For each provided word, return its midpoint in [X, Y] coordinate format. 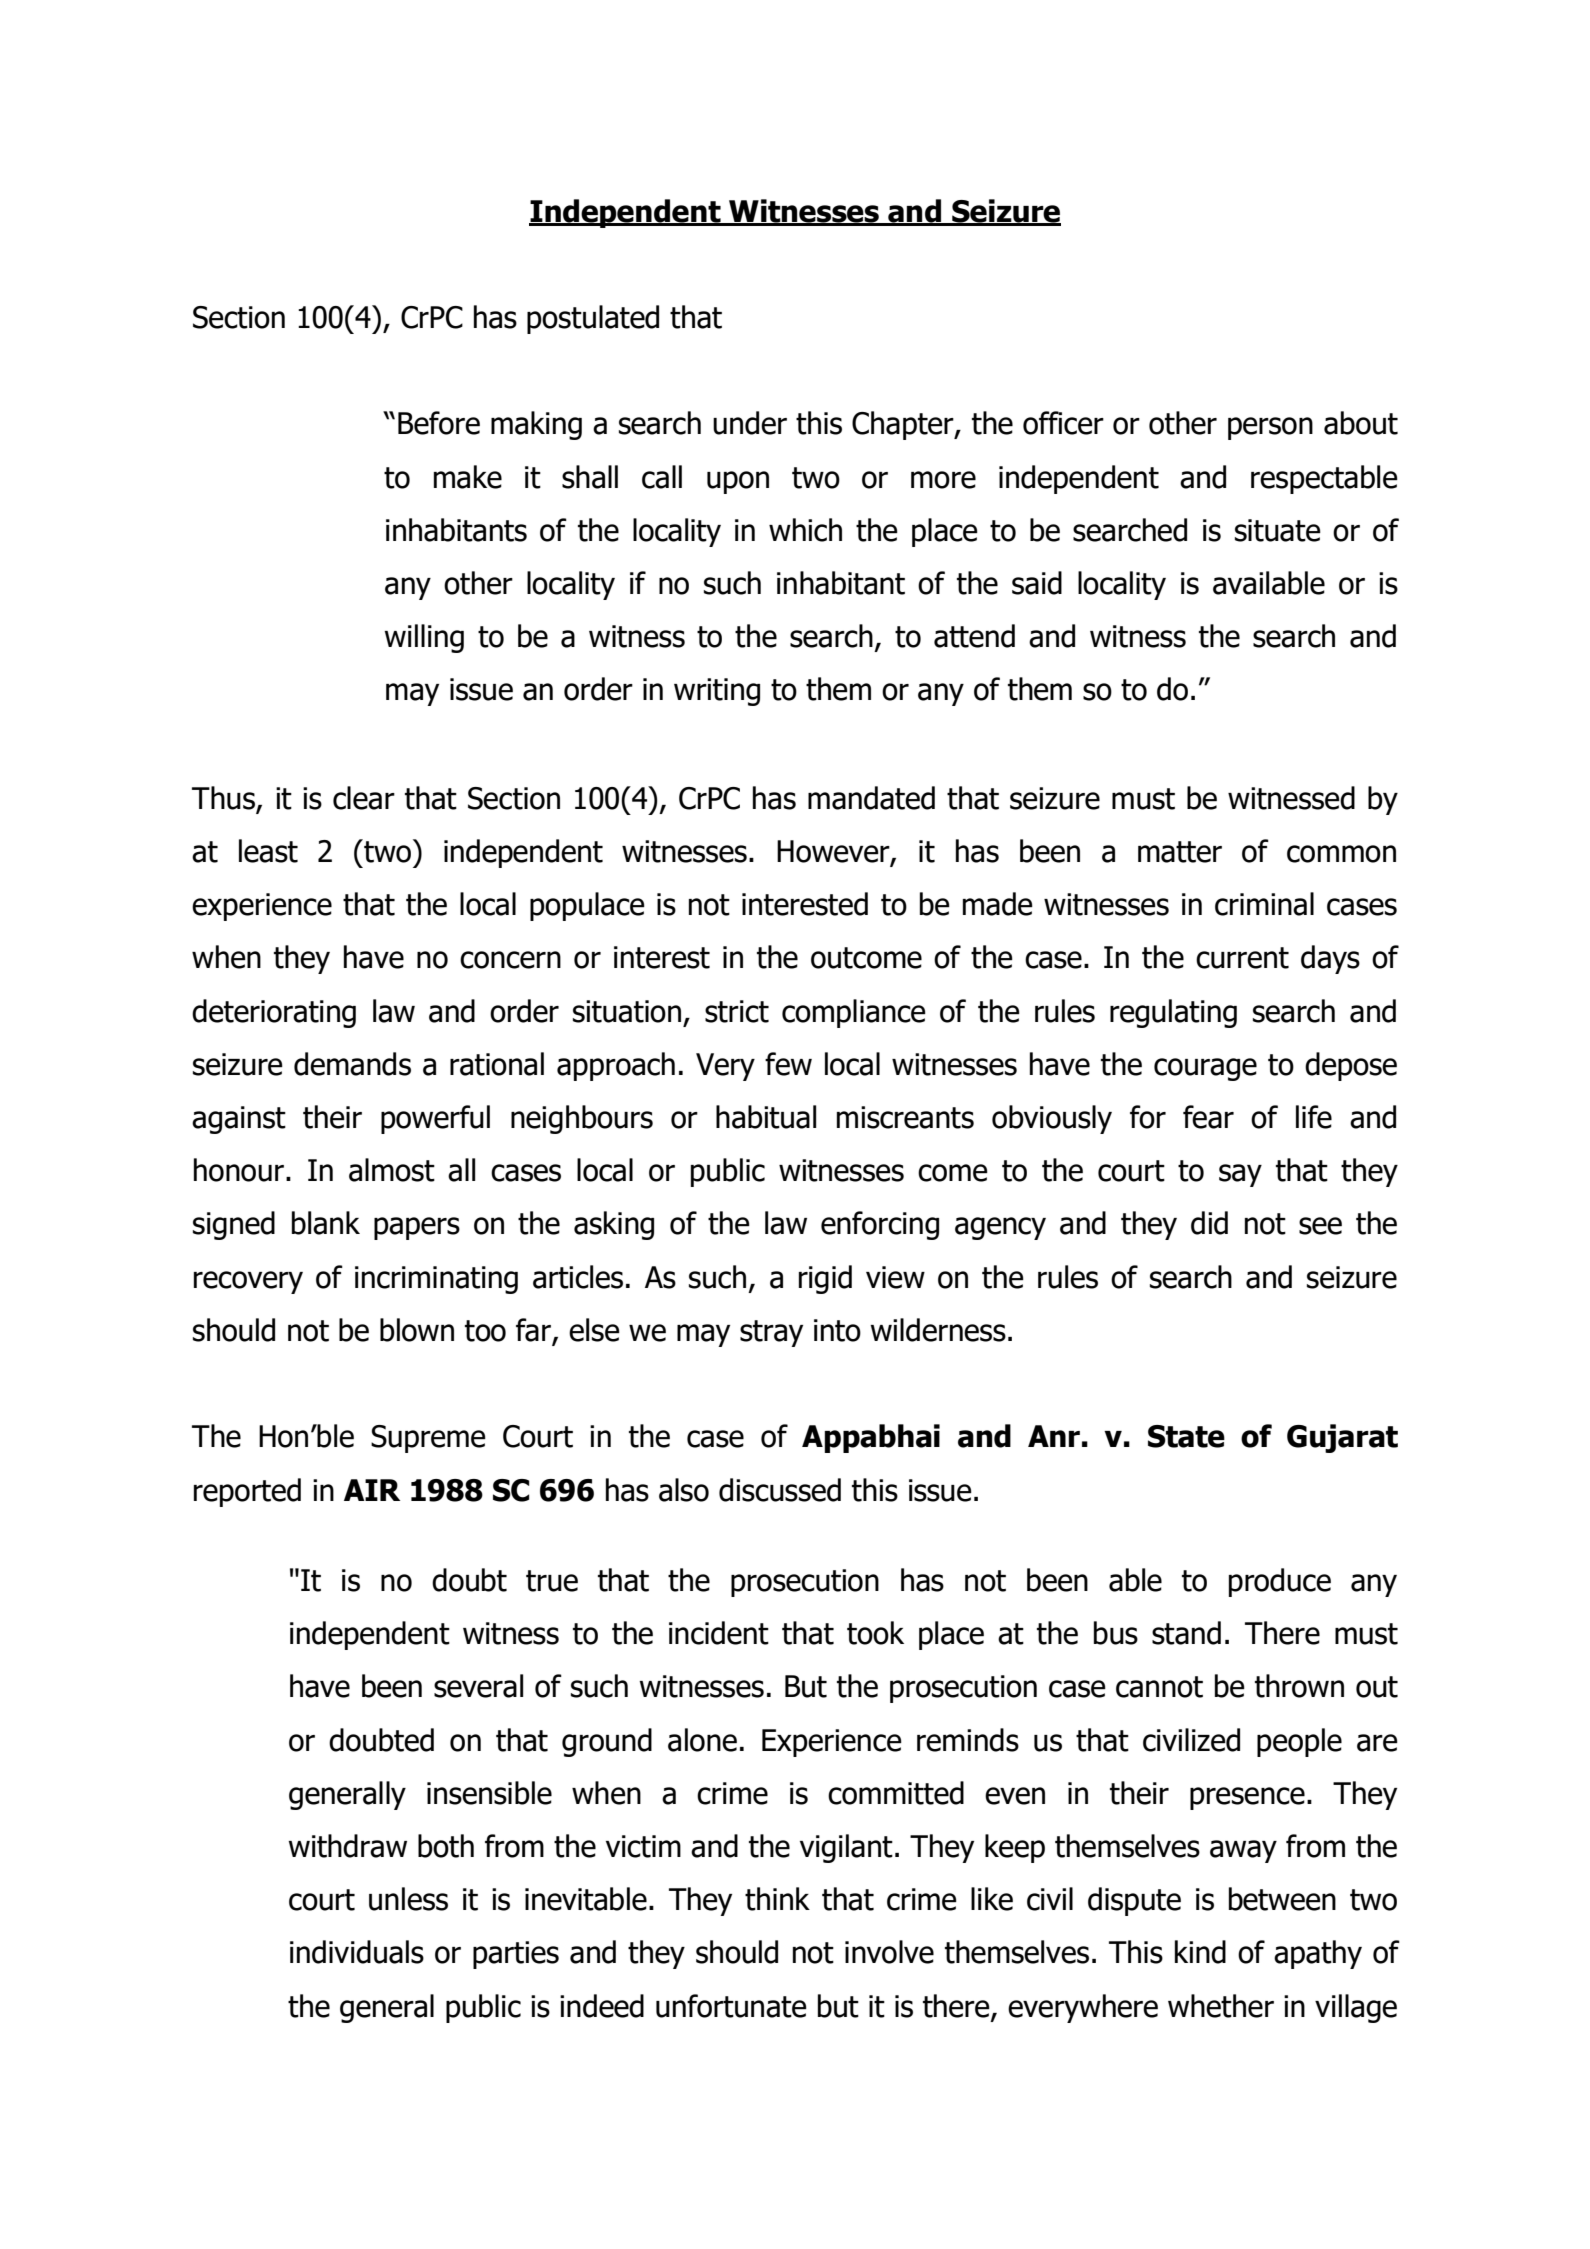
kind [1200, 1952]
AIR [372, 1490]
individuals [357, 1952]
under [750, 423]
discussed [780, 1490]
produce [1280, 1582]
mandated [871, 798]
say [1240, 1175]
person [1270, 428]
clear [364, 798]
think [777, 1899]
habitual [766, 1117]
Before [439, 423]
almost [392, 1170]
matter [1180, 852]
